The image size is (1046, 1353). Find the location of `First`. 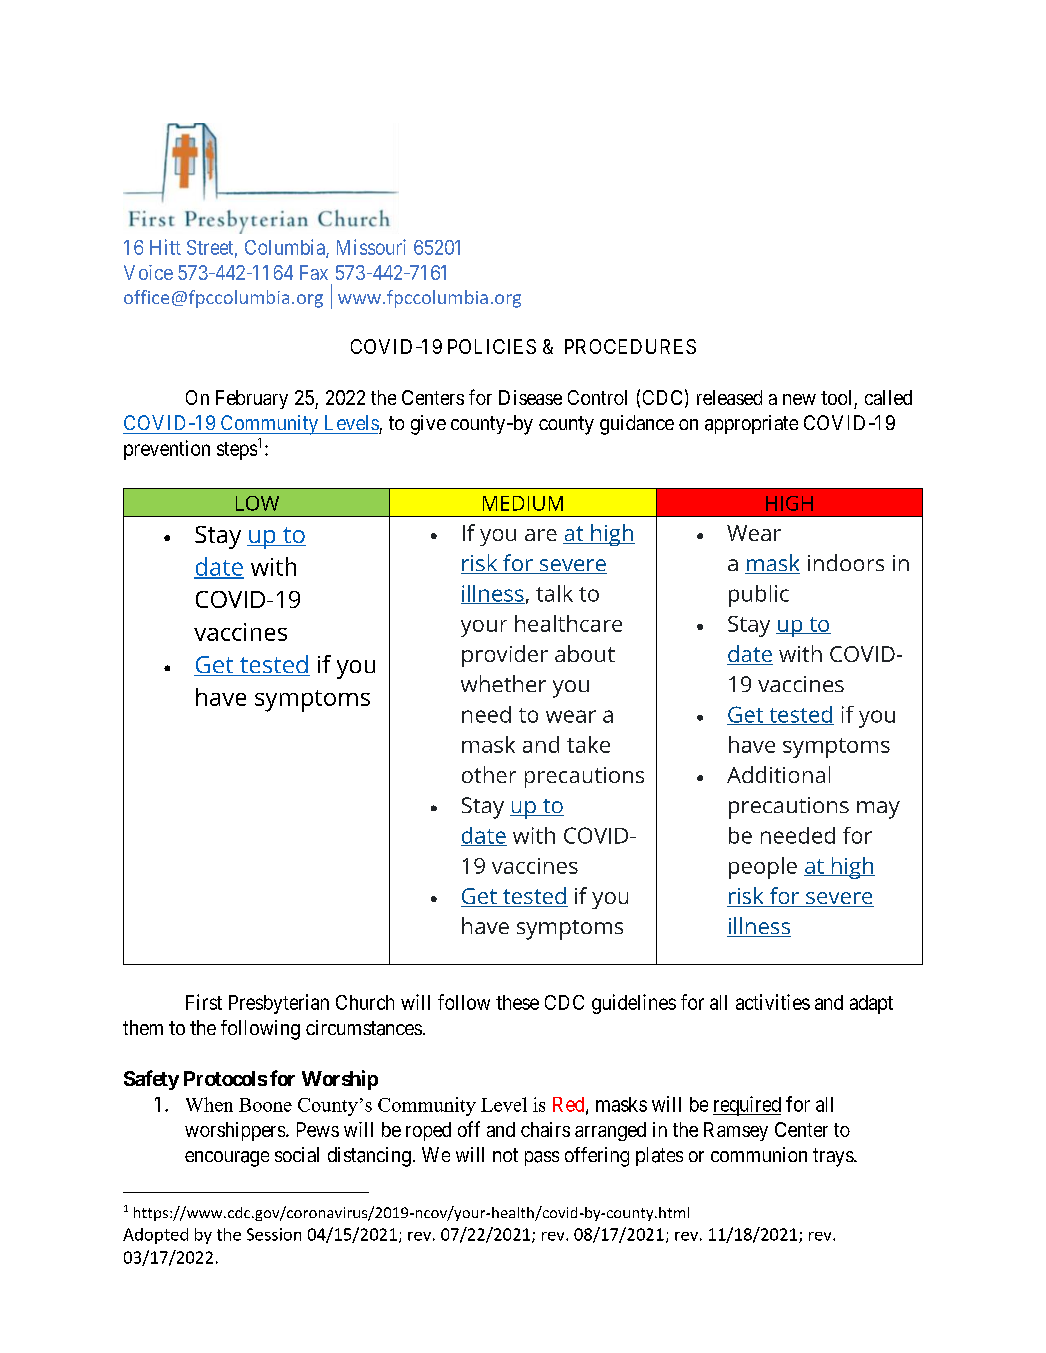

First is located at coordinates (204, 1002).
